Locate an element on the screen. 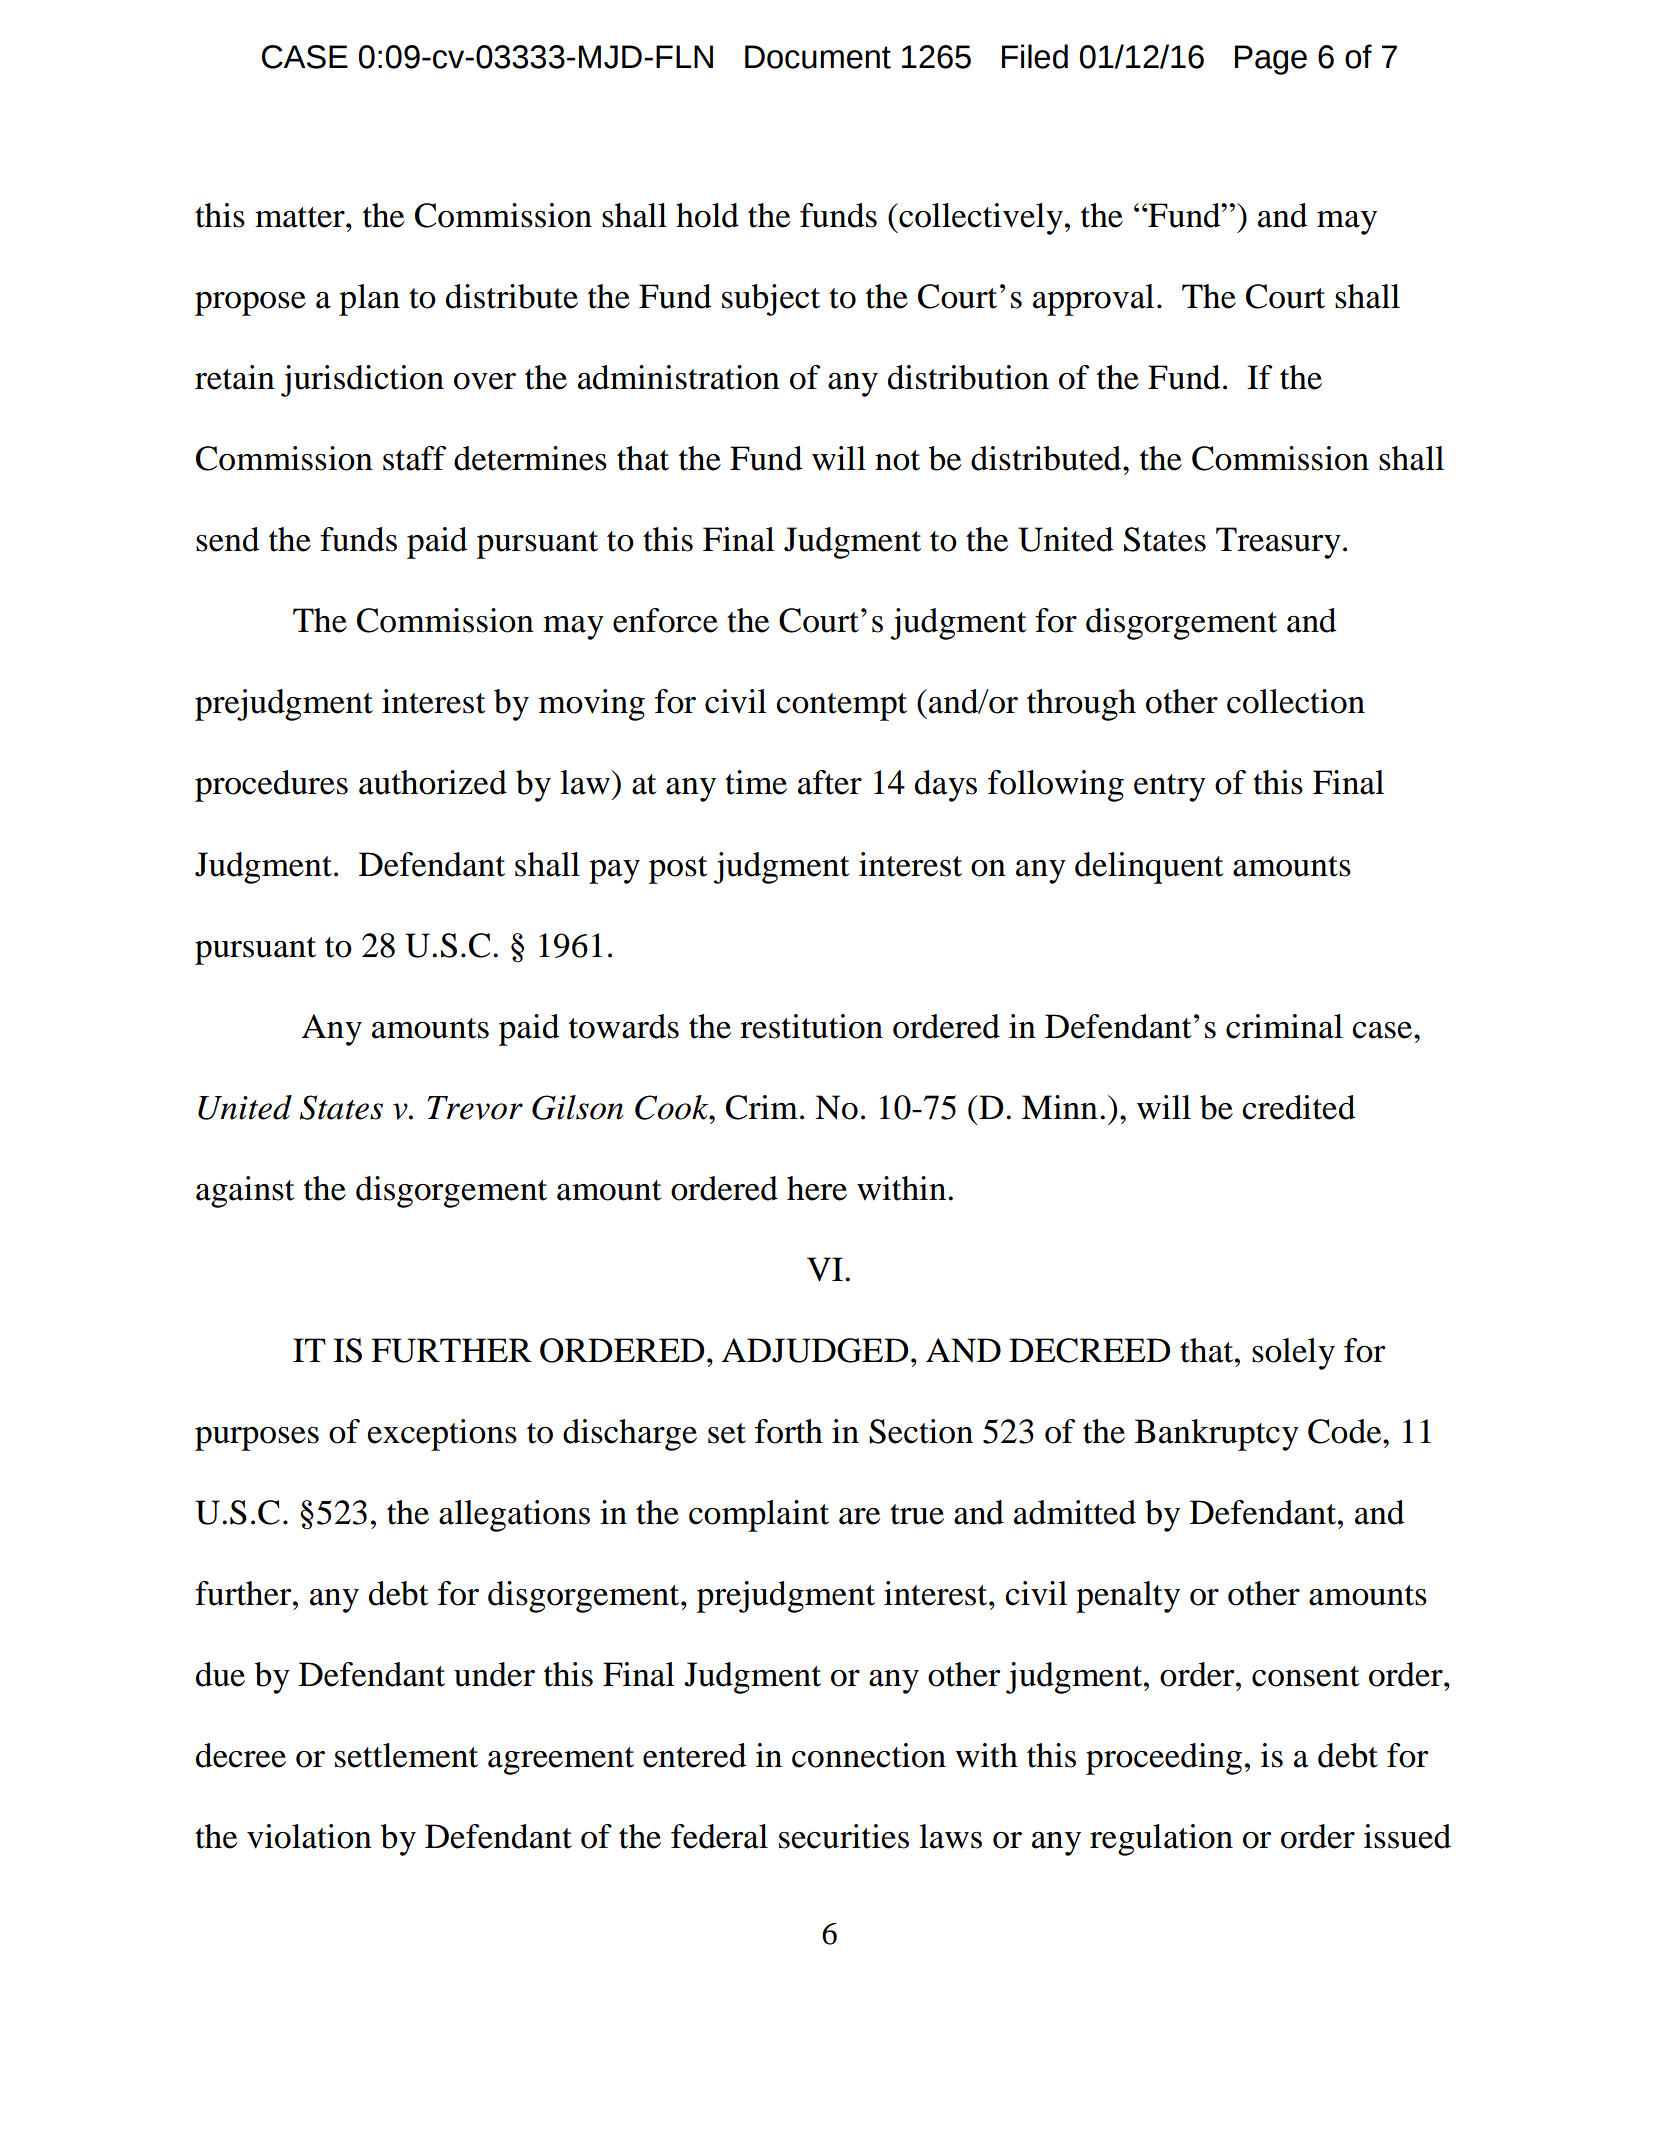  Document is located at coordinates (818, 57).
